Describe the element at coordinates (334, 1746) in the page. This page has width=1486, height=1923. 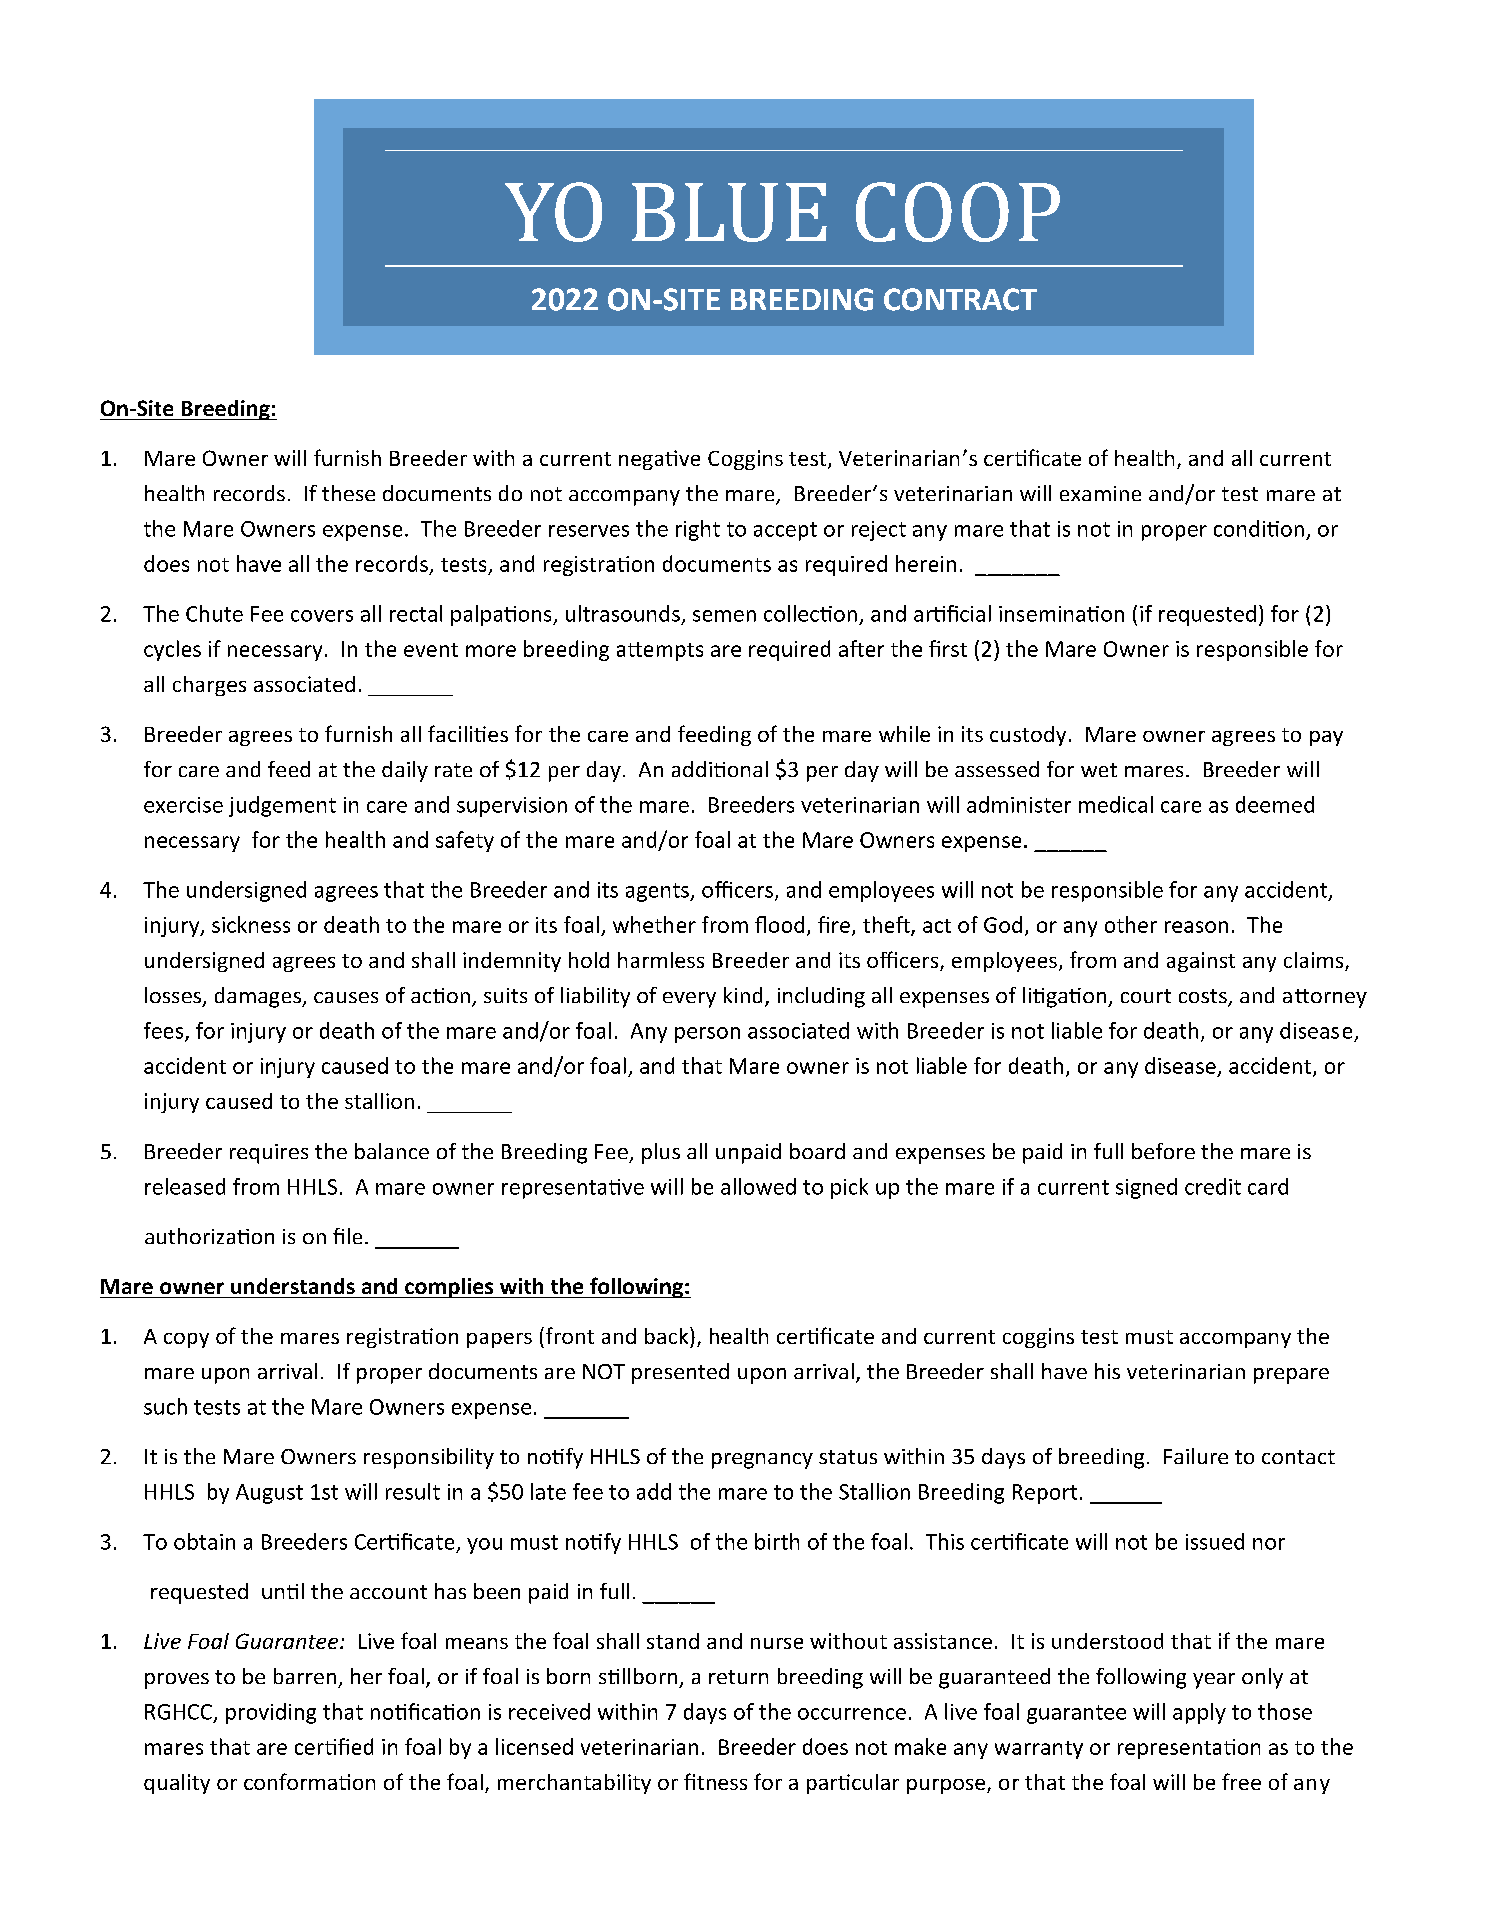
I see `certified` at that location.
